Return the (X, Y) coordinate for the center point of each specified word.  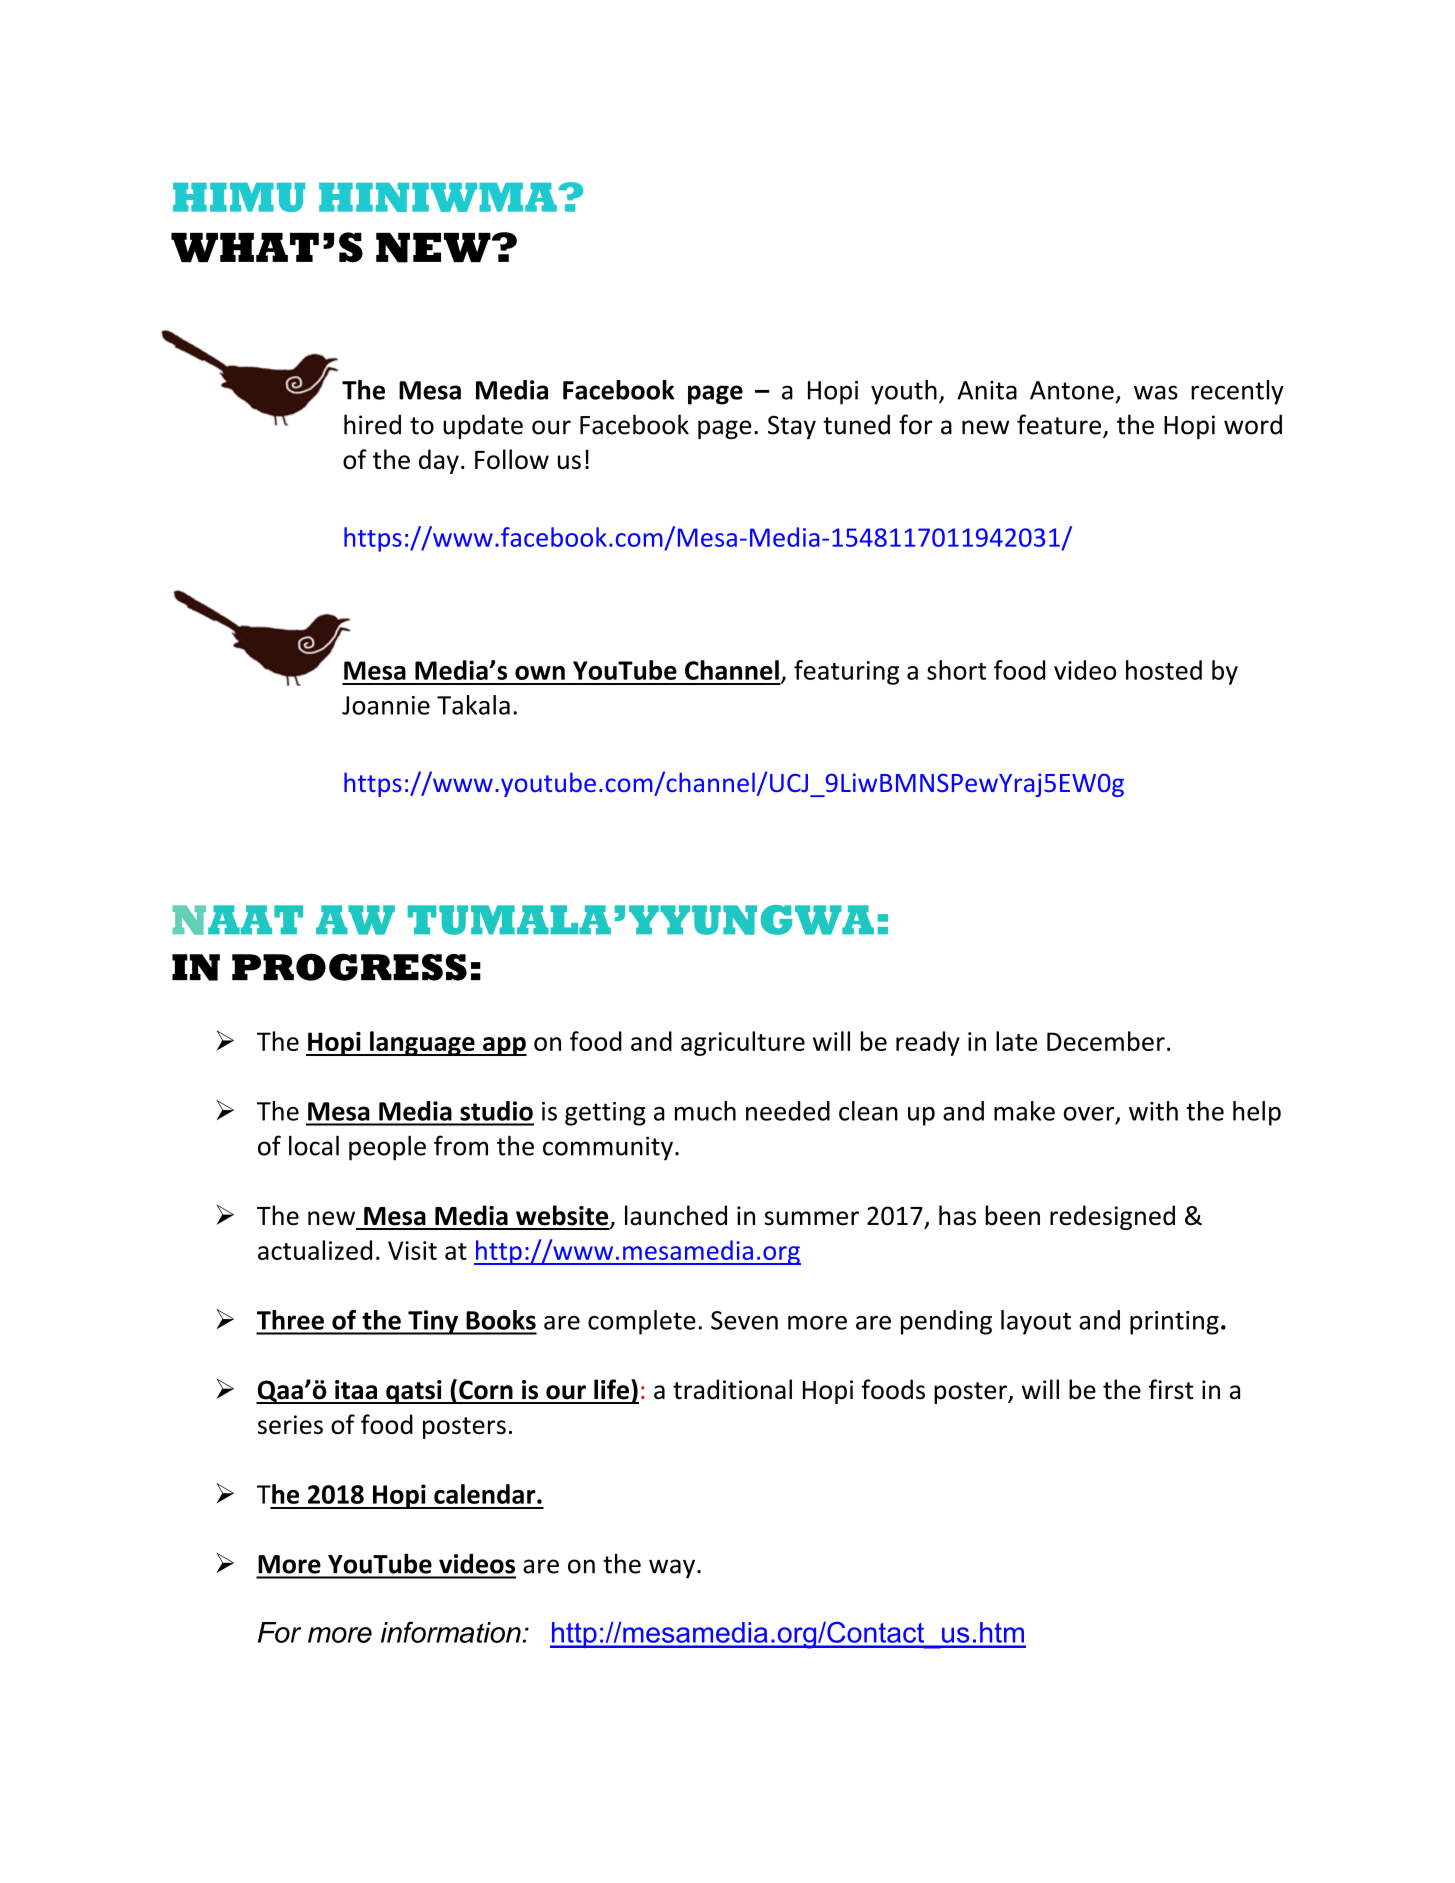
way (672, 1569)
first (1170, 1389)
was (1156, 392)
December (1106, 1041)
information (452, 1632)
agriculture (743, 1043)
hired (372, 424)
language (422, 1043)
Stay (792, 427)
